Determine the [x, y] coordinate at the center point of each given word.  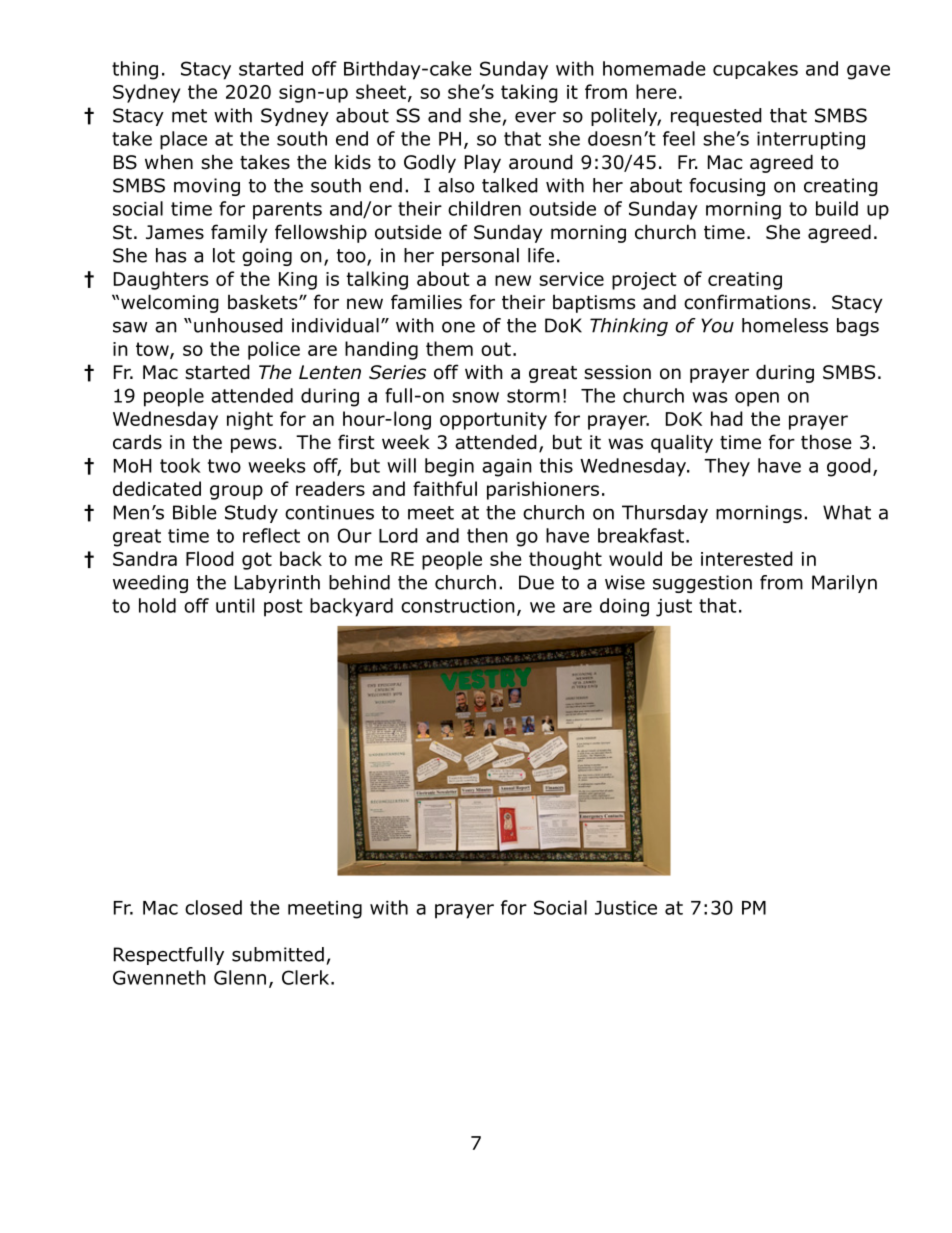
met [189, 116]
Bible [195, 512]
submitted [278, 954]
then [487, 535]
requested [716, 117]
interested [747, 558]
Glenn [240, 977]
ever [535, 117]
